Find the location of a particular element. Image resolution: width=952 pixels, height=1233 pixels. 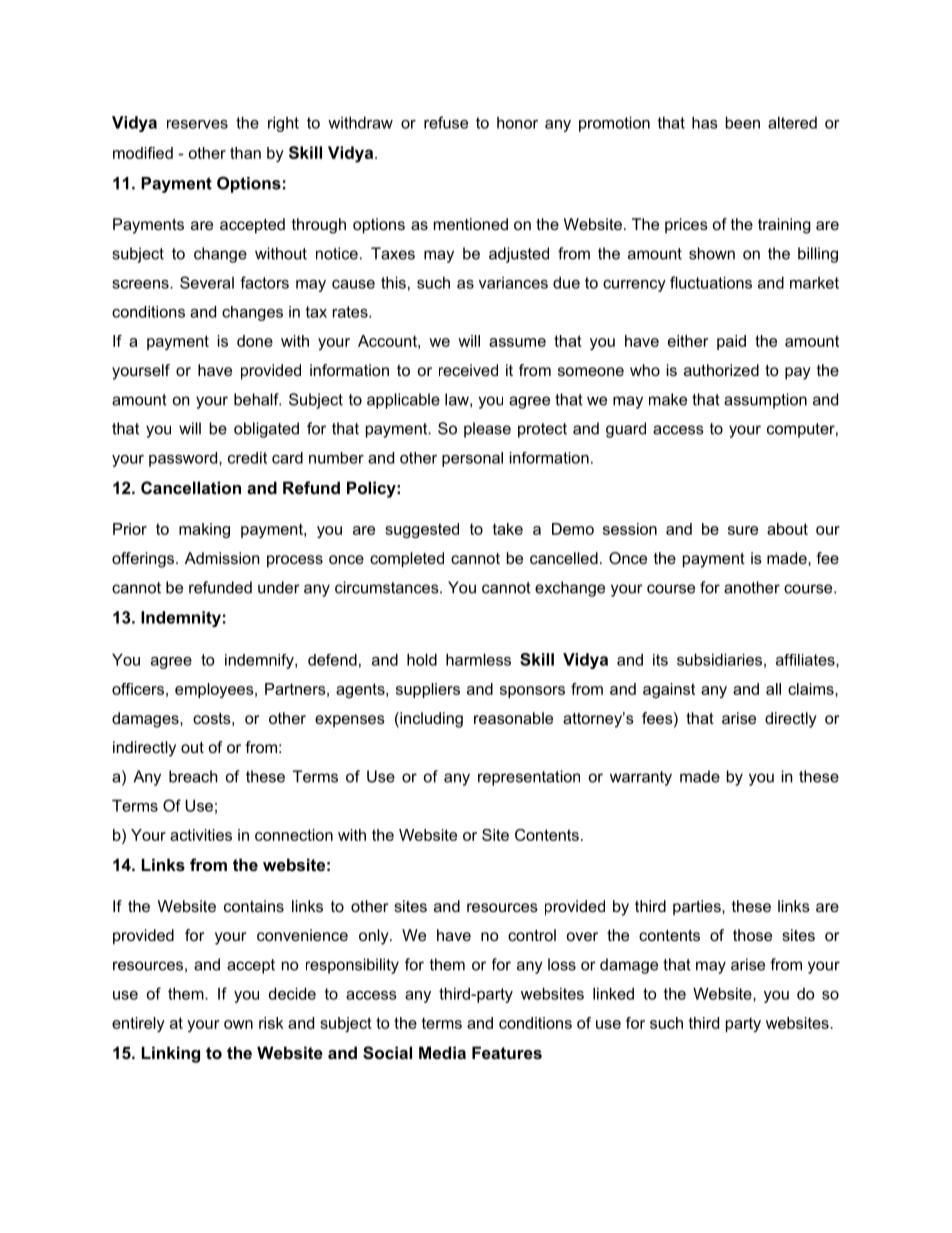

been is located at coordinates (743, 122).
